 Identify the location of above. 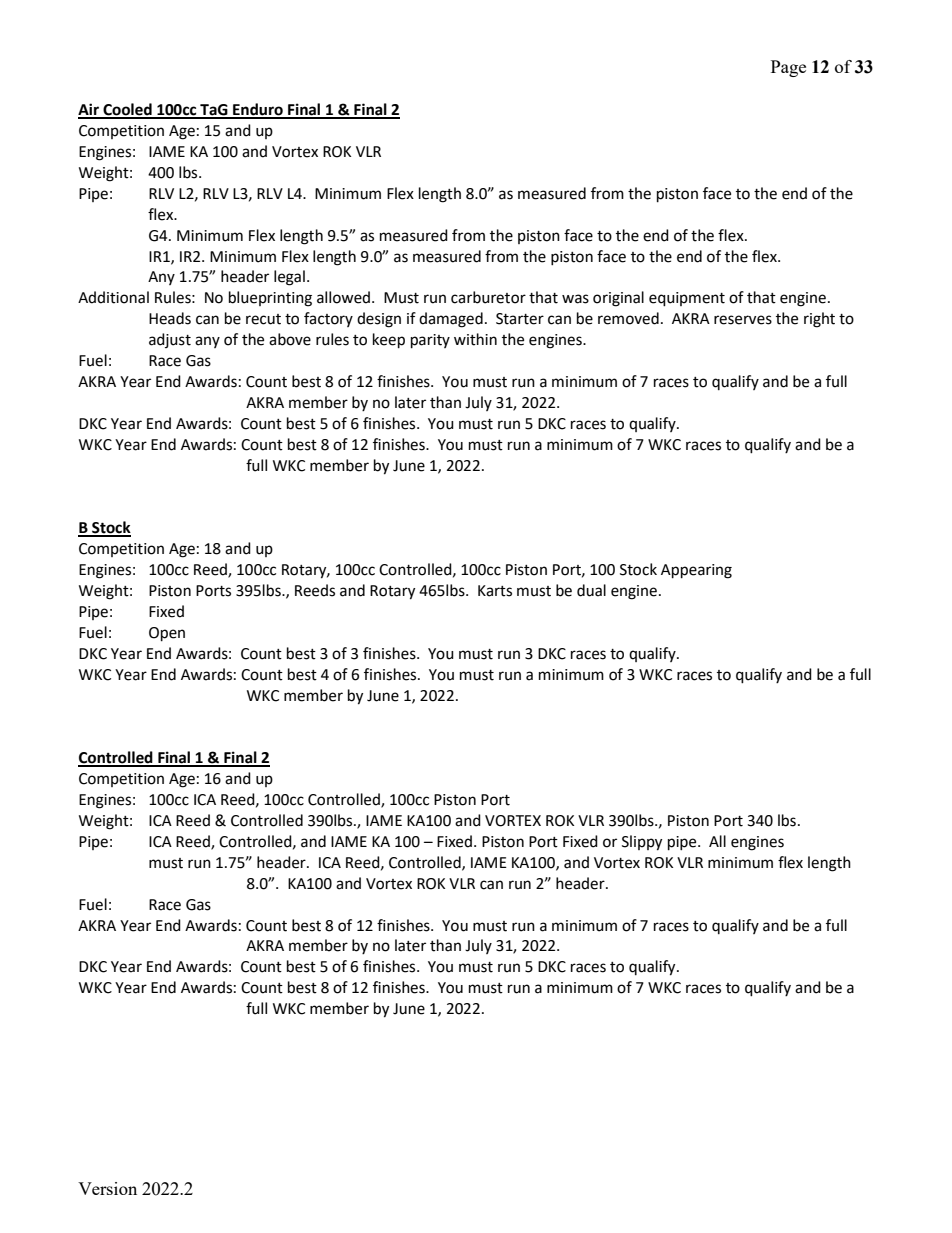
(290, 339).
